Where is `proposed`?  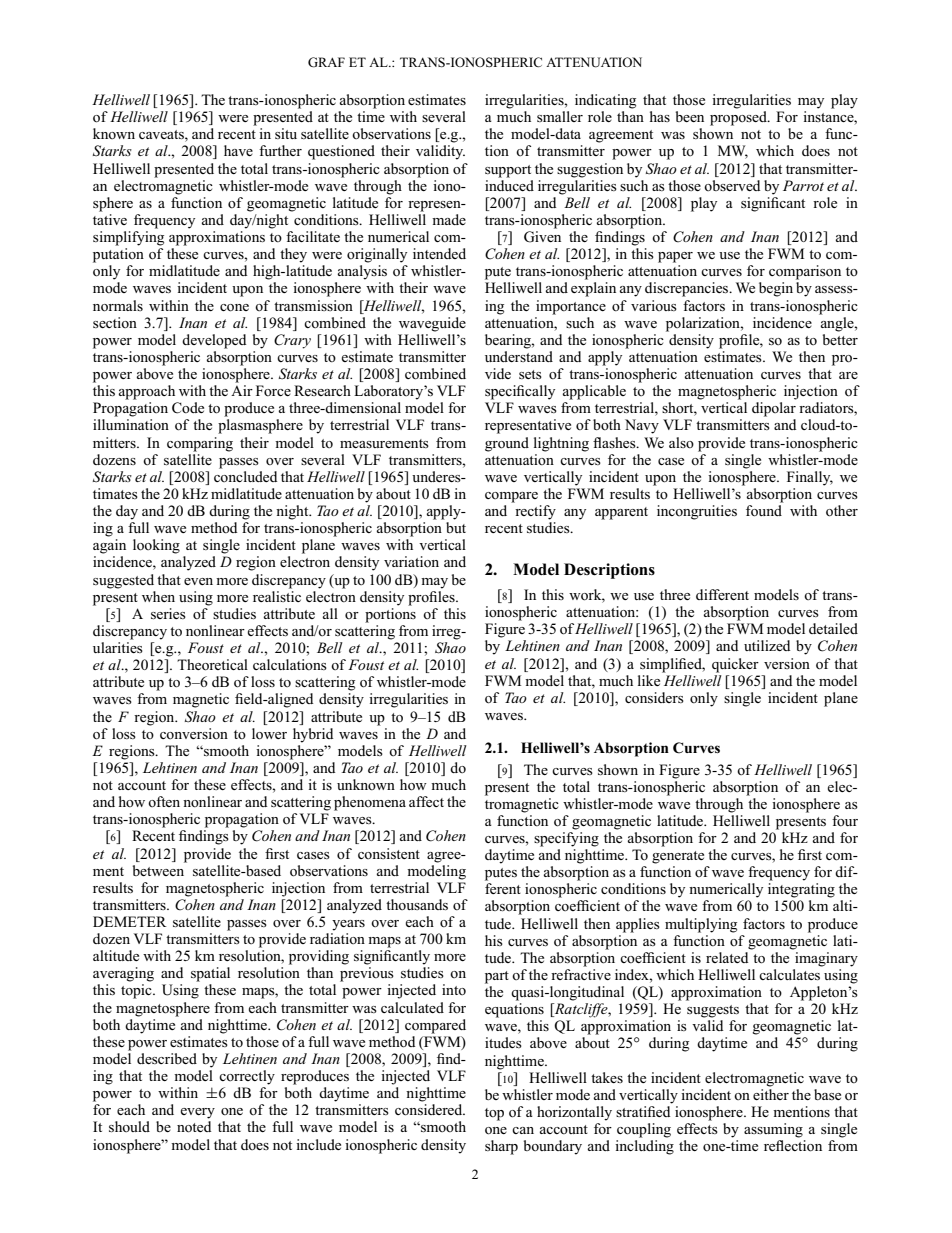 proposed is located at coordinates (739, 118).
